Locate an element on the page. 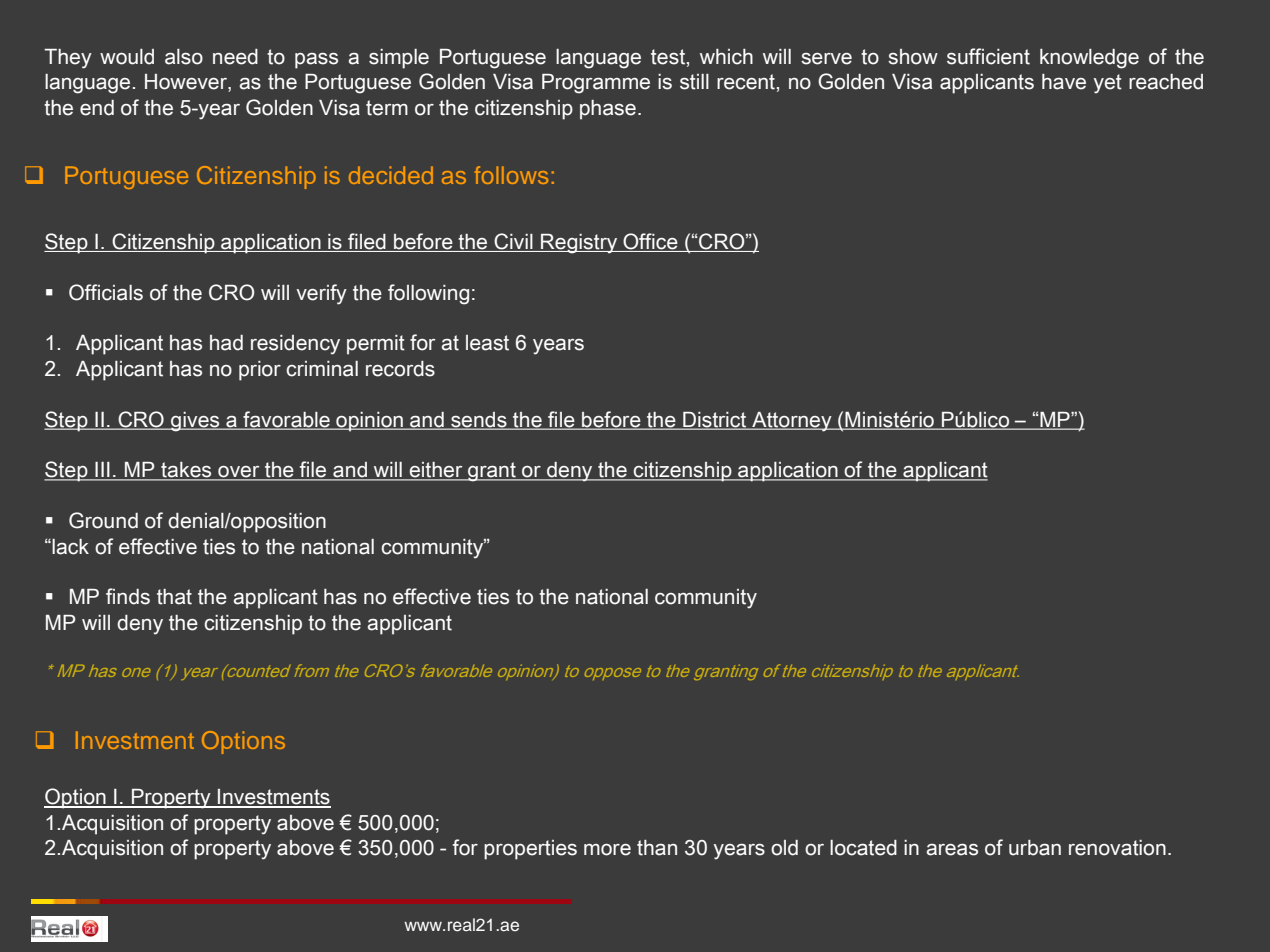  Office is located at coordinates (650, 242).
